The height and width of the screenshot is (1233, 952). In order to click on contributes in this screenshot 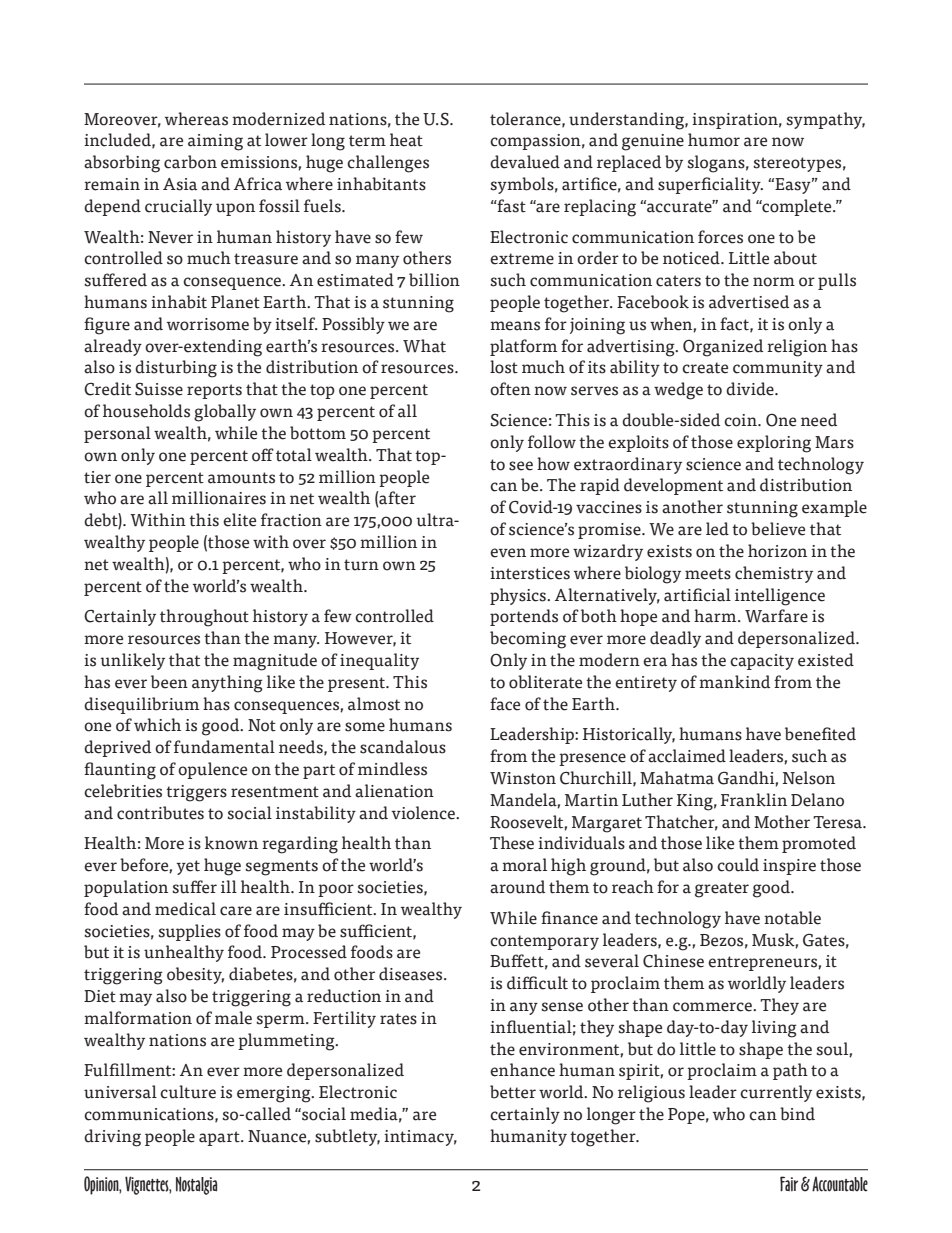, I will do `click(160, 813)`.
